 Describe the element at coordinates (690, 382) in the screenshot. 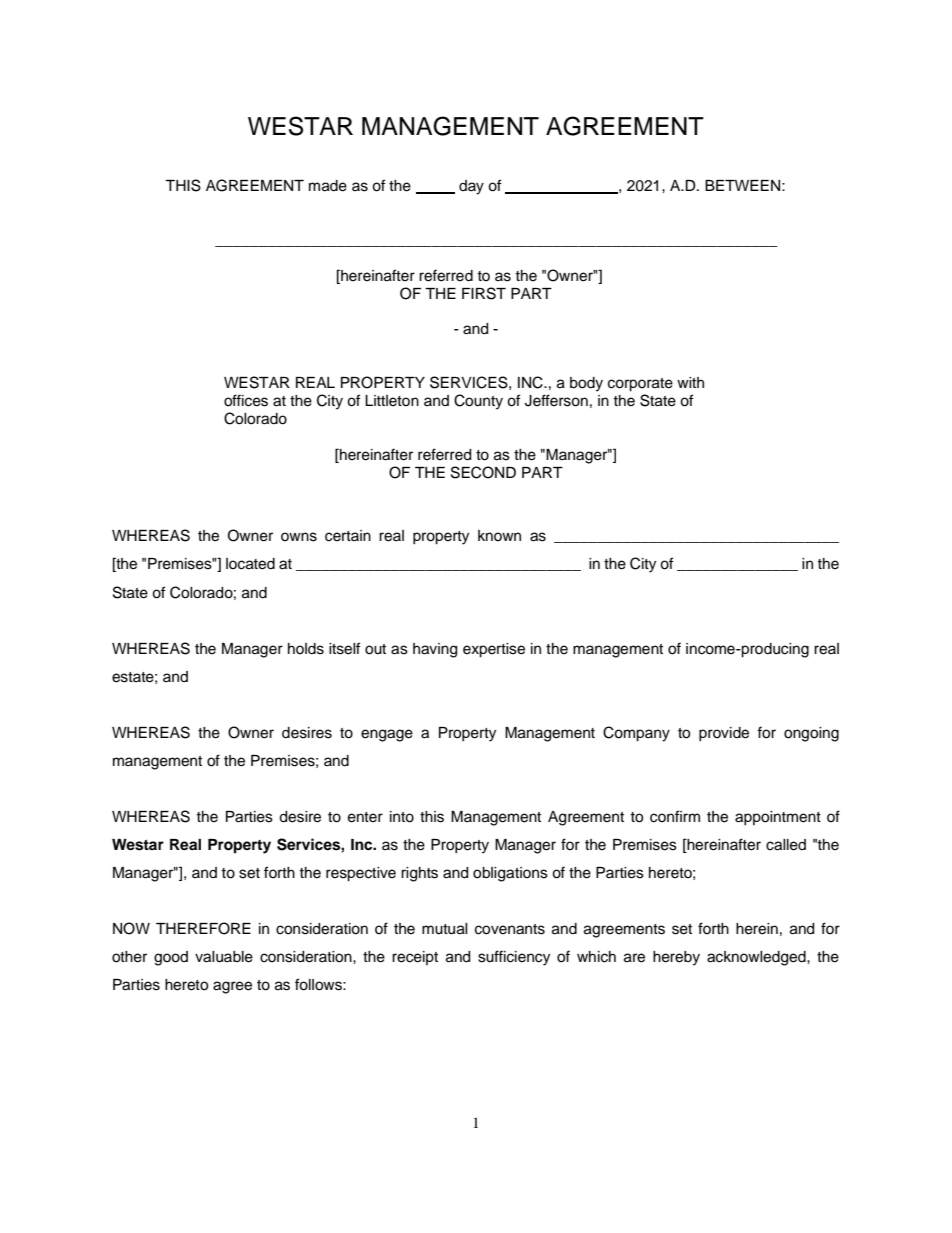

I see `with` at that location.
